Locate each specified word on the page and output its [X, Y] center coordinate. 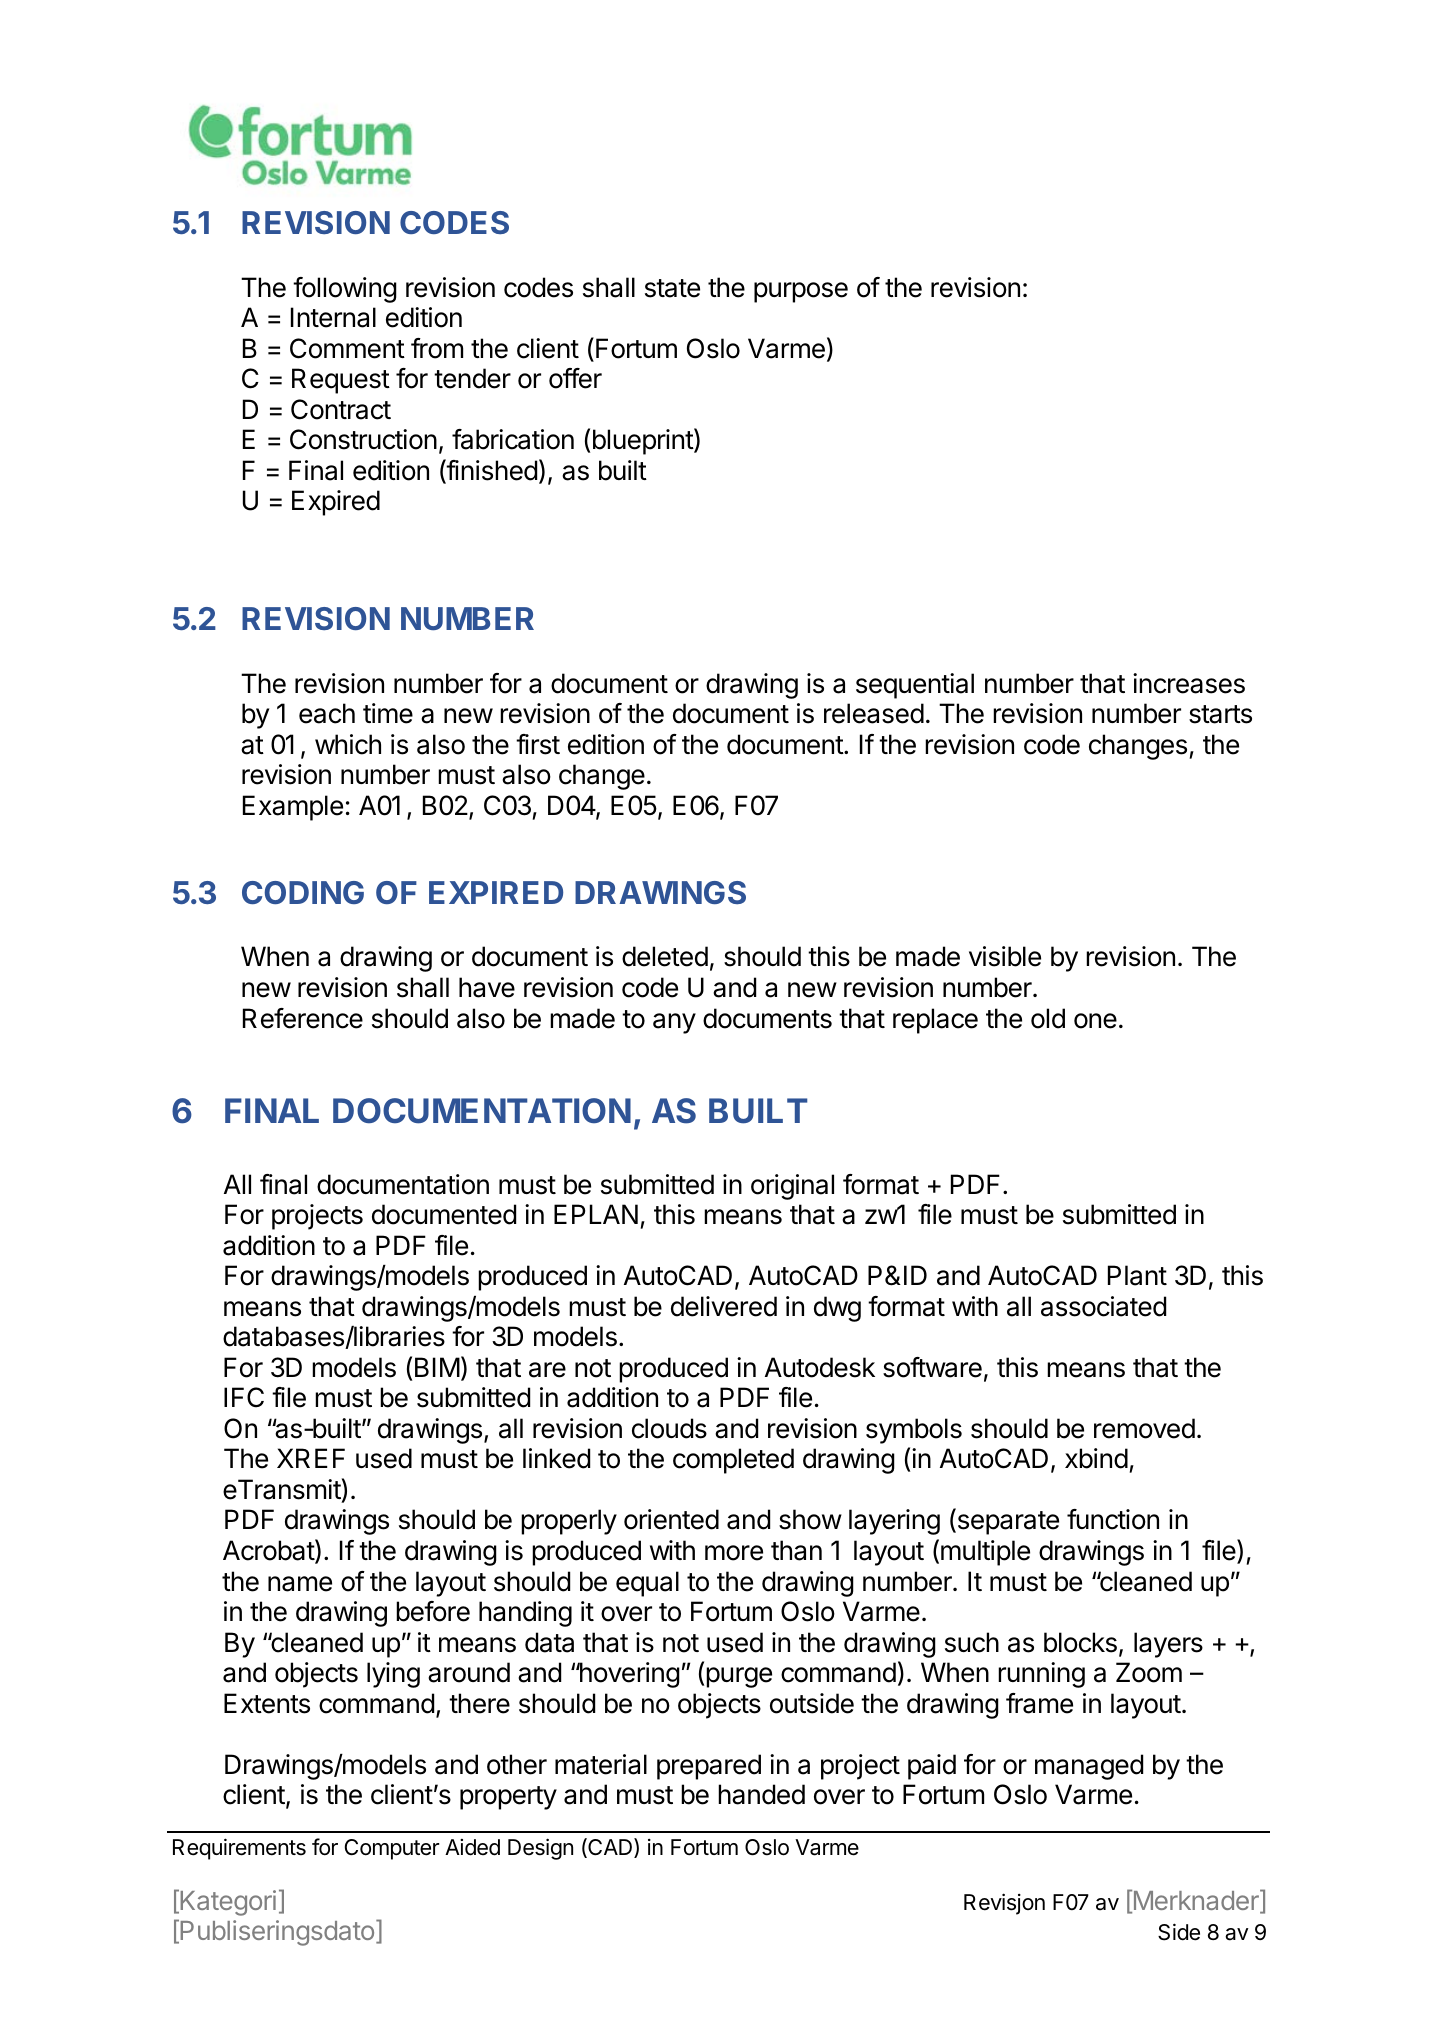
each [327, 713]
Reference [303, 1018]
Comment [347, 348]
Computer [392, 1849]
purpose [801, 292]
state [672, 288]
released [874, 713]
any [674, 1023]
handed [761, 1794]
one [1095, 1021]
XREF [311, 1458]
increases [1189, 683]
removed [1144, 1428]
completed [733, 1461]
